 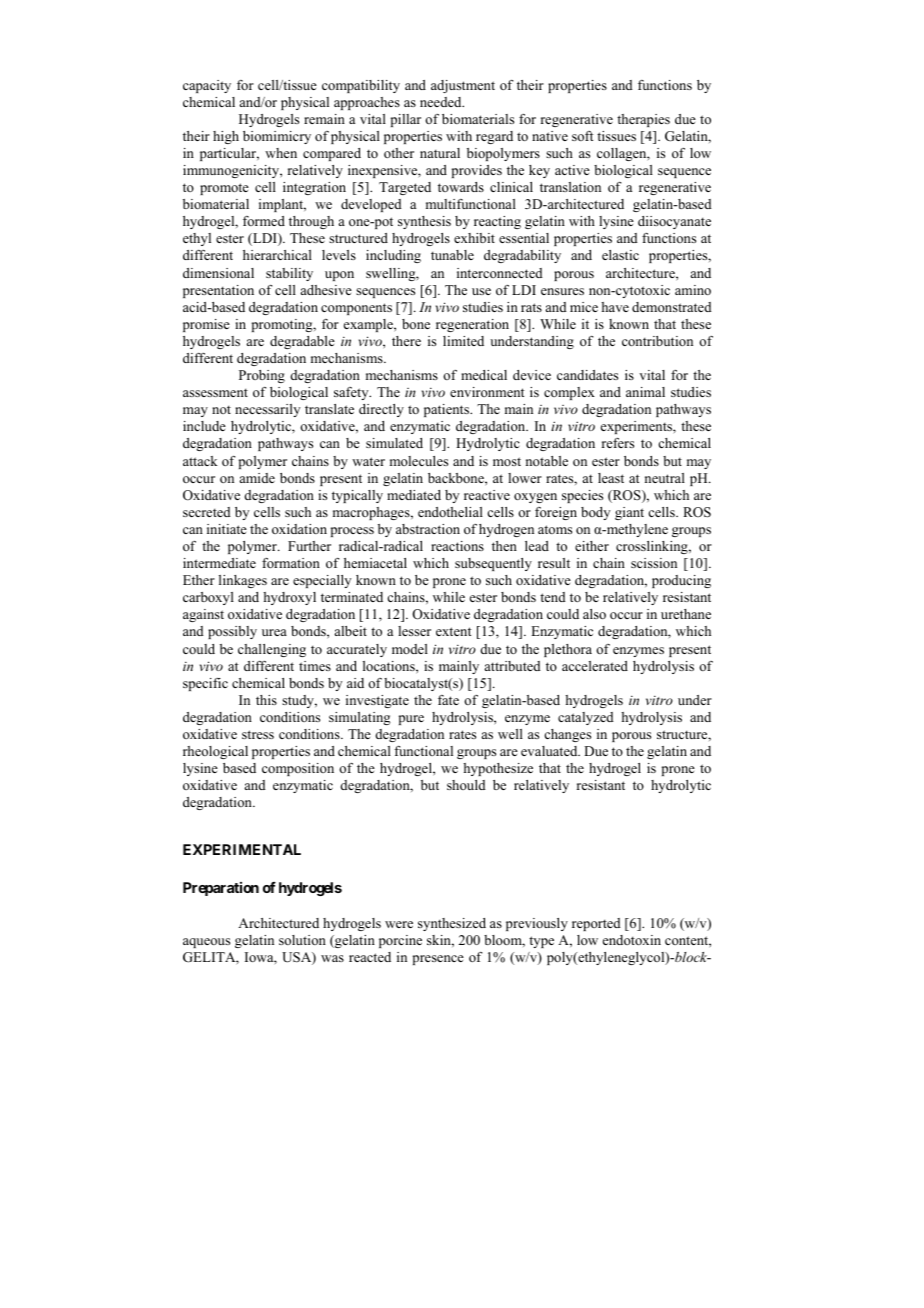 I want to click on biomimicry, so click(x=277, y=137).
